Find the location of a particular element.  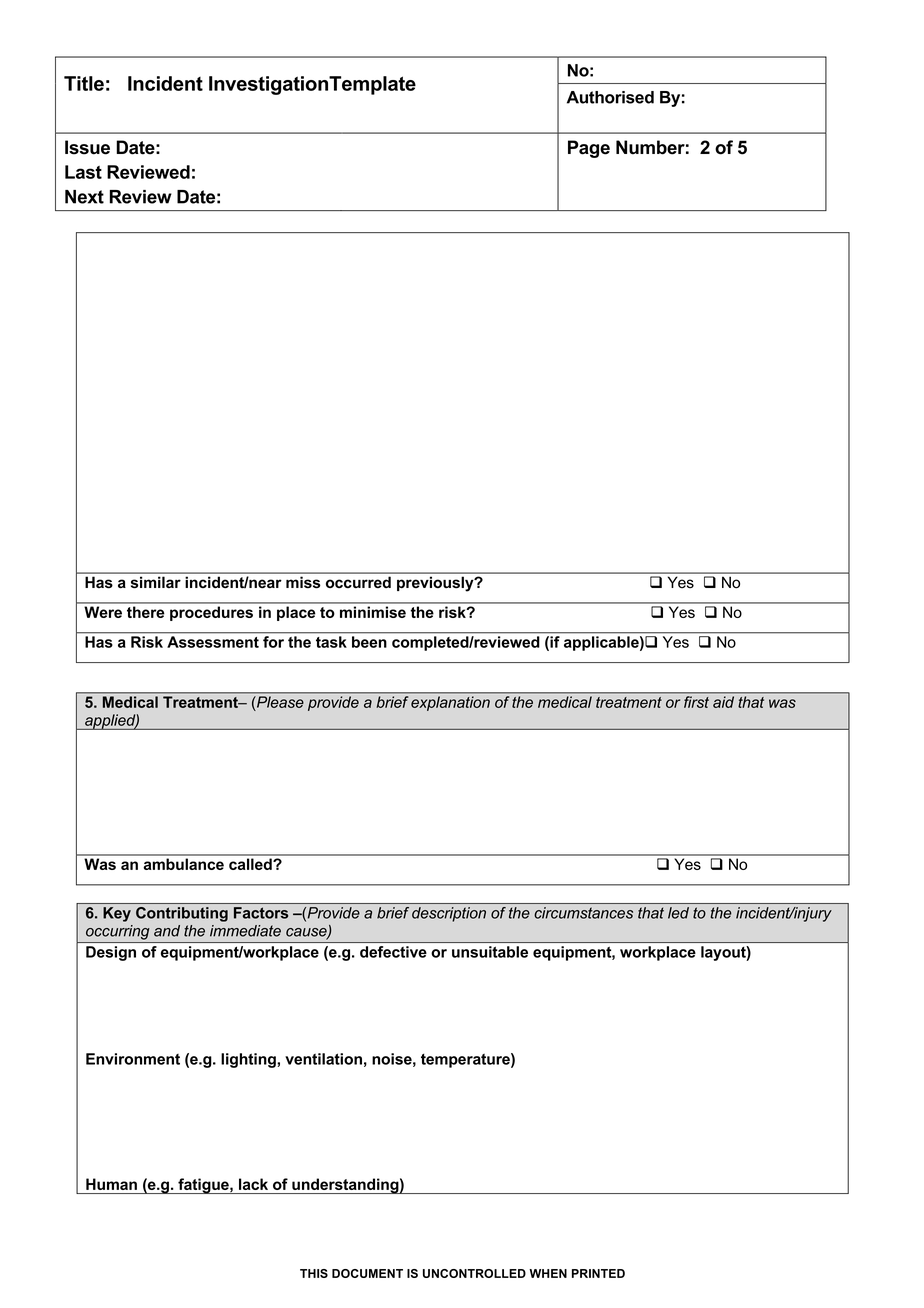

PRINTED is located at coordinates (598, 1273).
